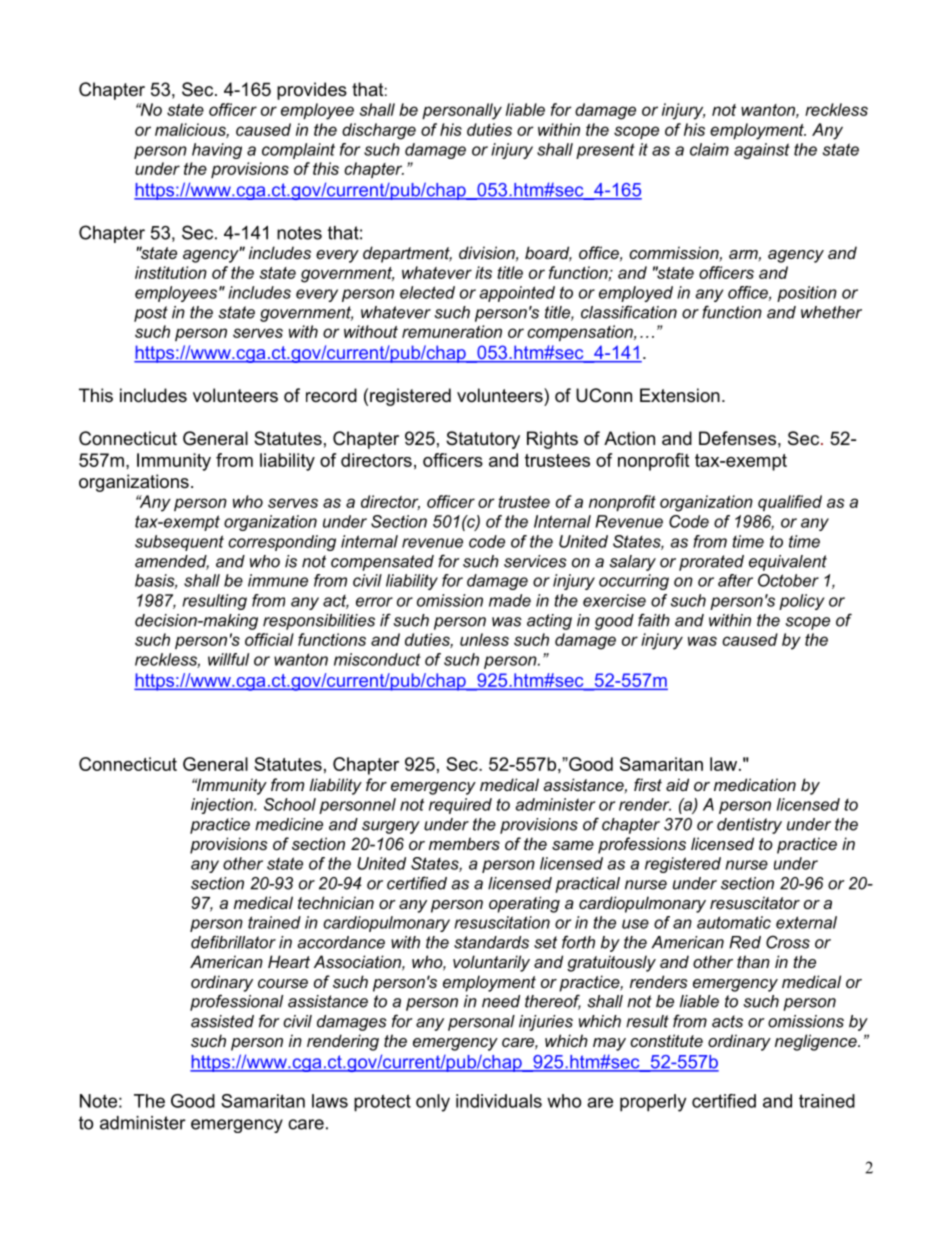  I want to click on made, so click(510, 600).
